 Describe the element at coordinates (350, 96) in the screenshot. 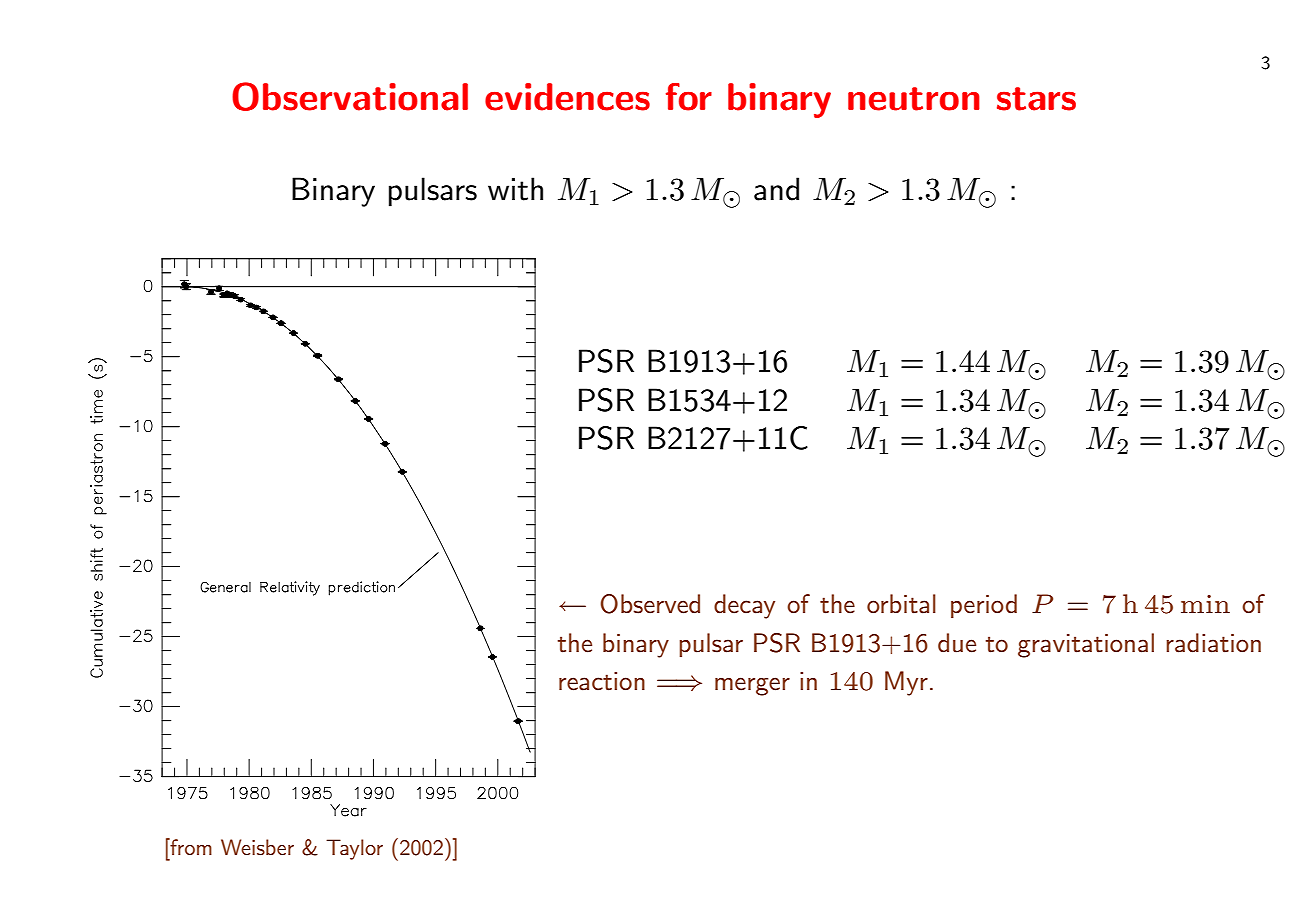

I see `Observational` at that location.
